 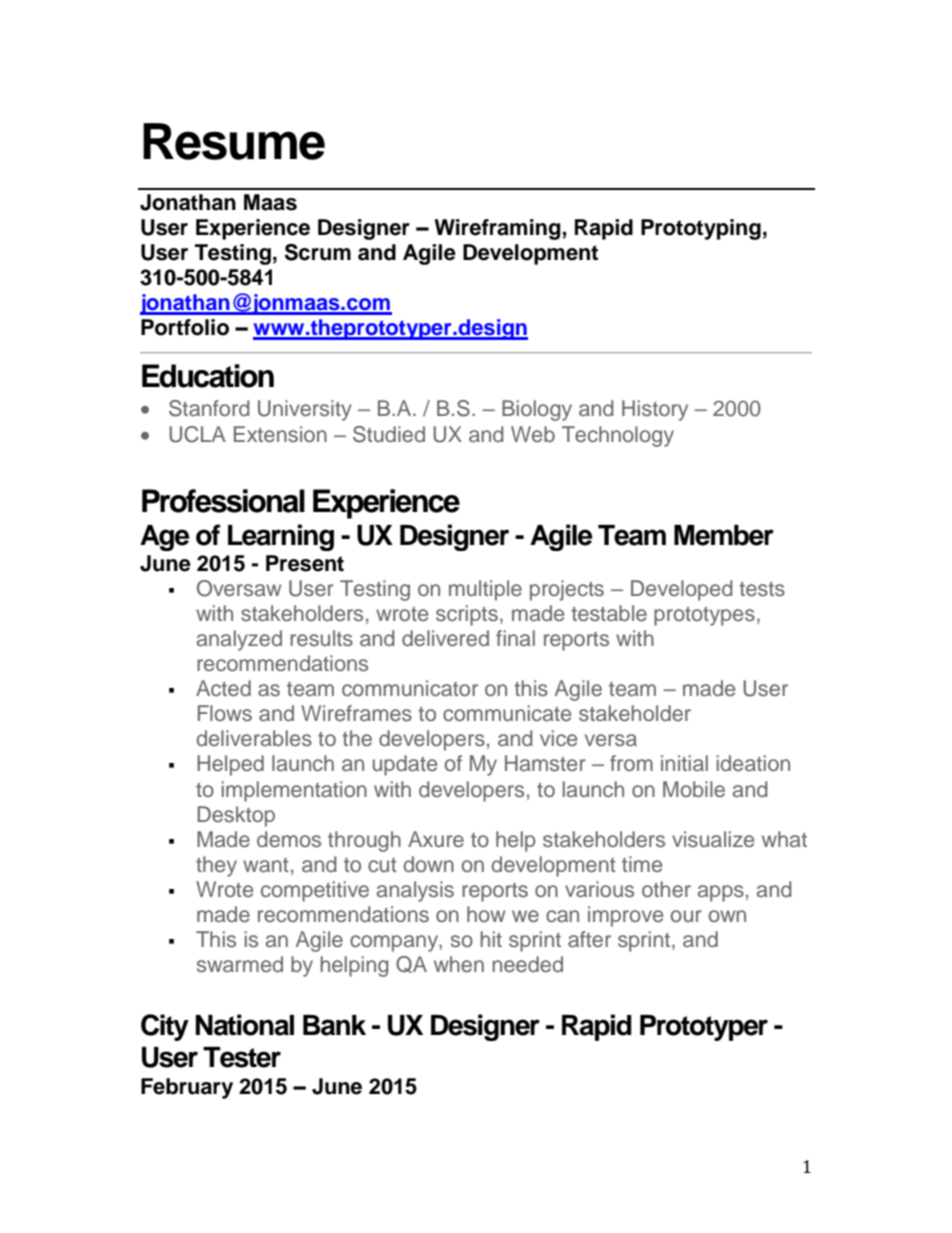 I want to click on Scrum, so click(x=318, y=252).
